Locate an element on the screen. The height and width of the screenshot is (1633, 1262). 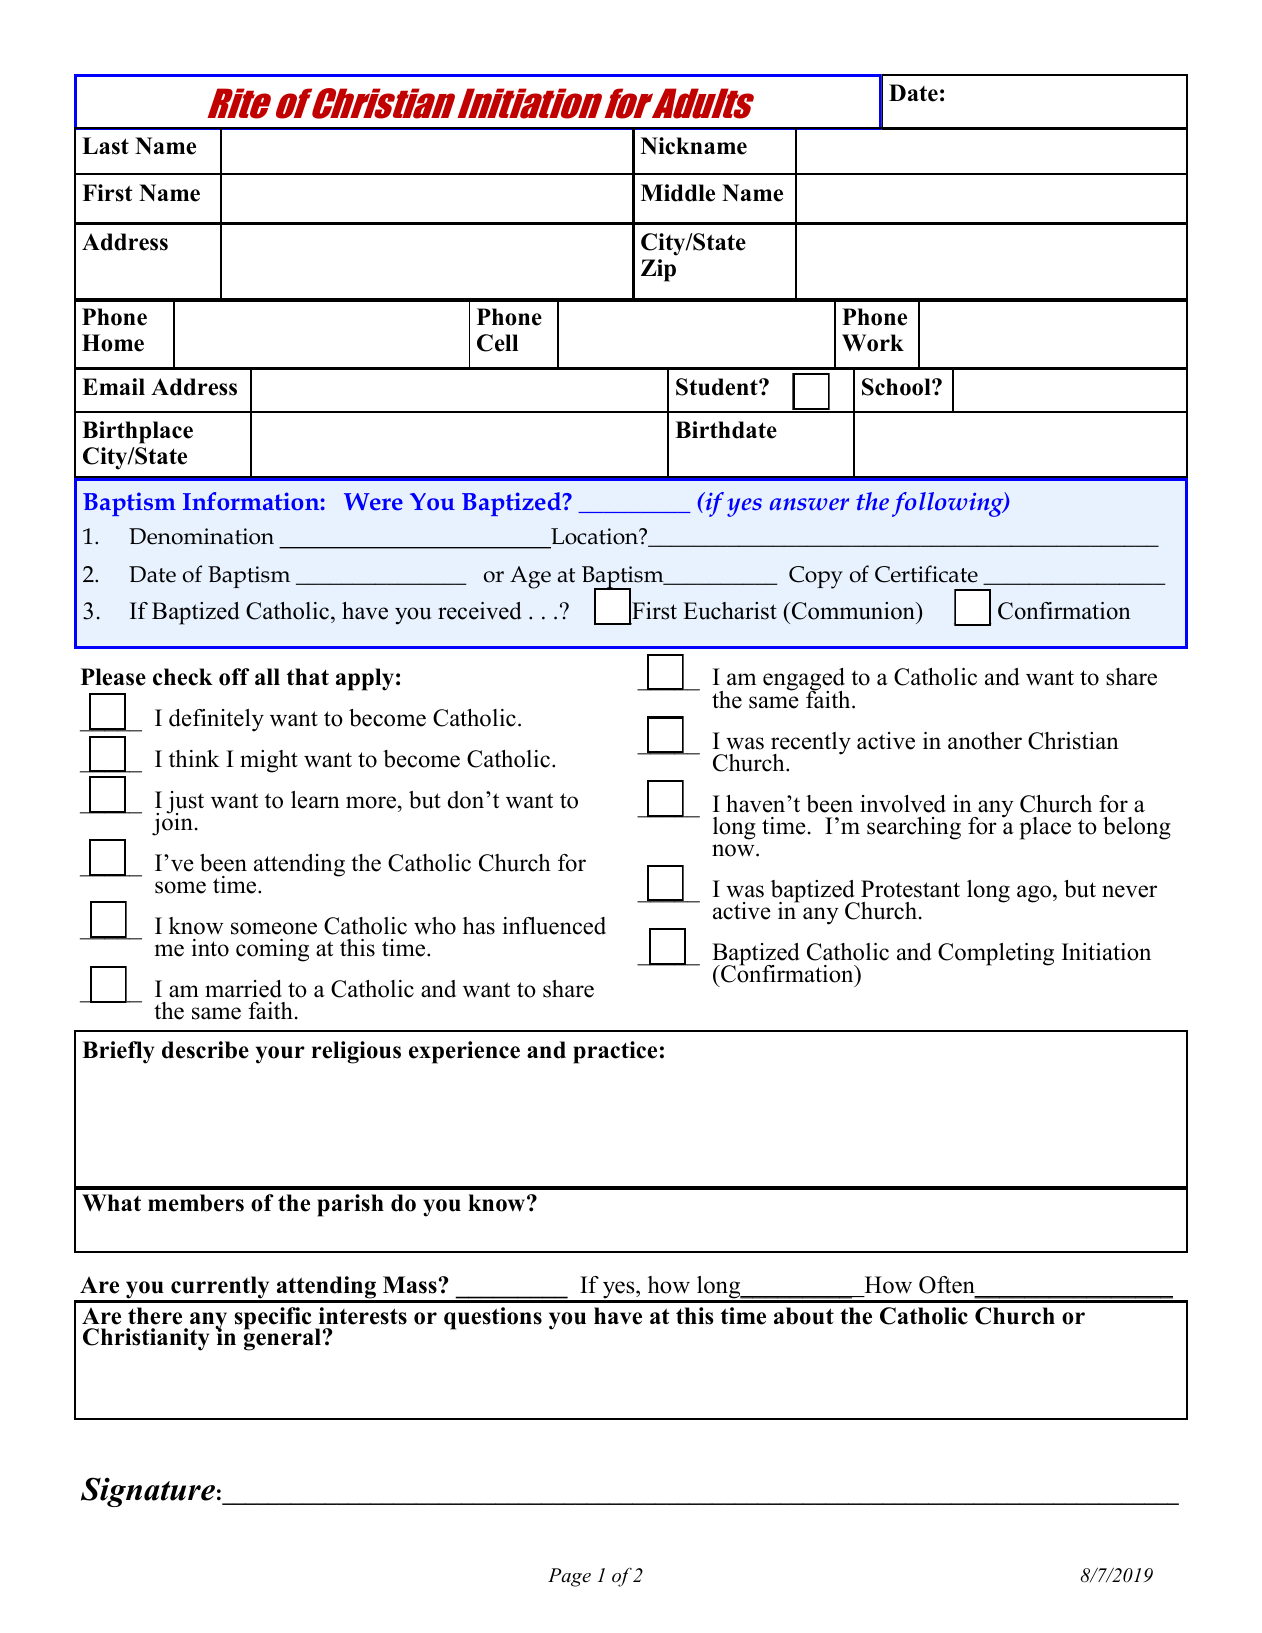
Eucharist is located at coordinates (730, 611).
